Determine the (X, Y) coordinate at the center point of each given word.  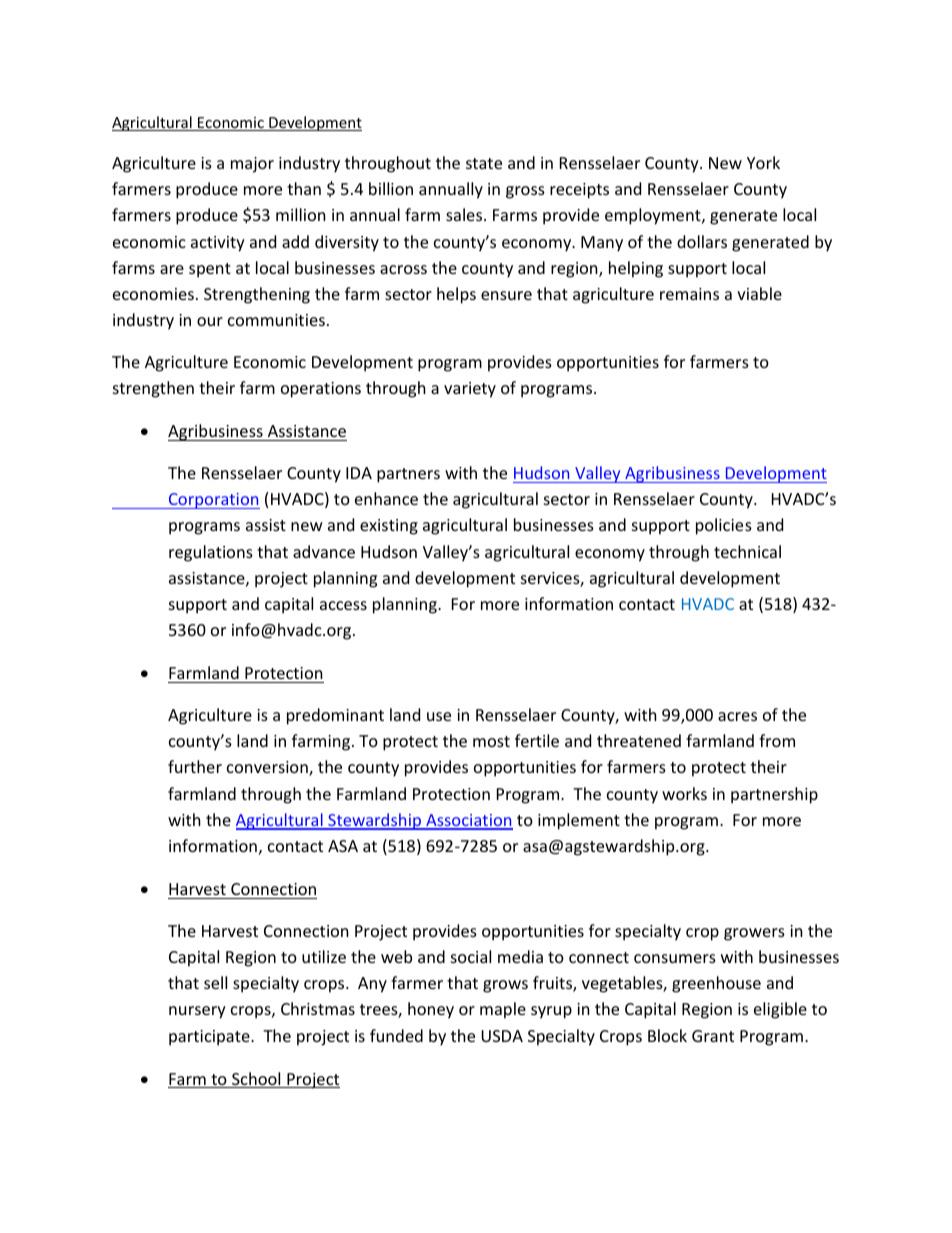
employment (654, 216)
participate (210, 1038)
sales (465, 214)
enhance (386, 498)
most (491, 741)
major (252, 165)
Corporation (213, 501)
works (684, 793)
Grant (713, 1036)
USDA (502, 1036)
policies (724, 526)
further (195, 766)
